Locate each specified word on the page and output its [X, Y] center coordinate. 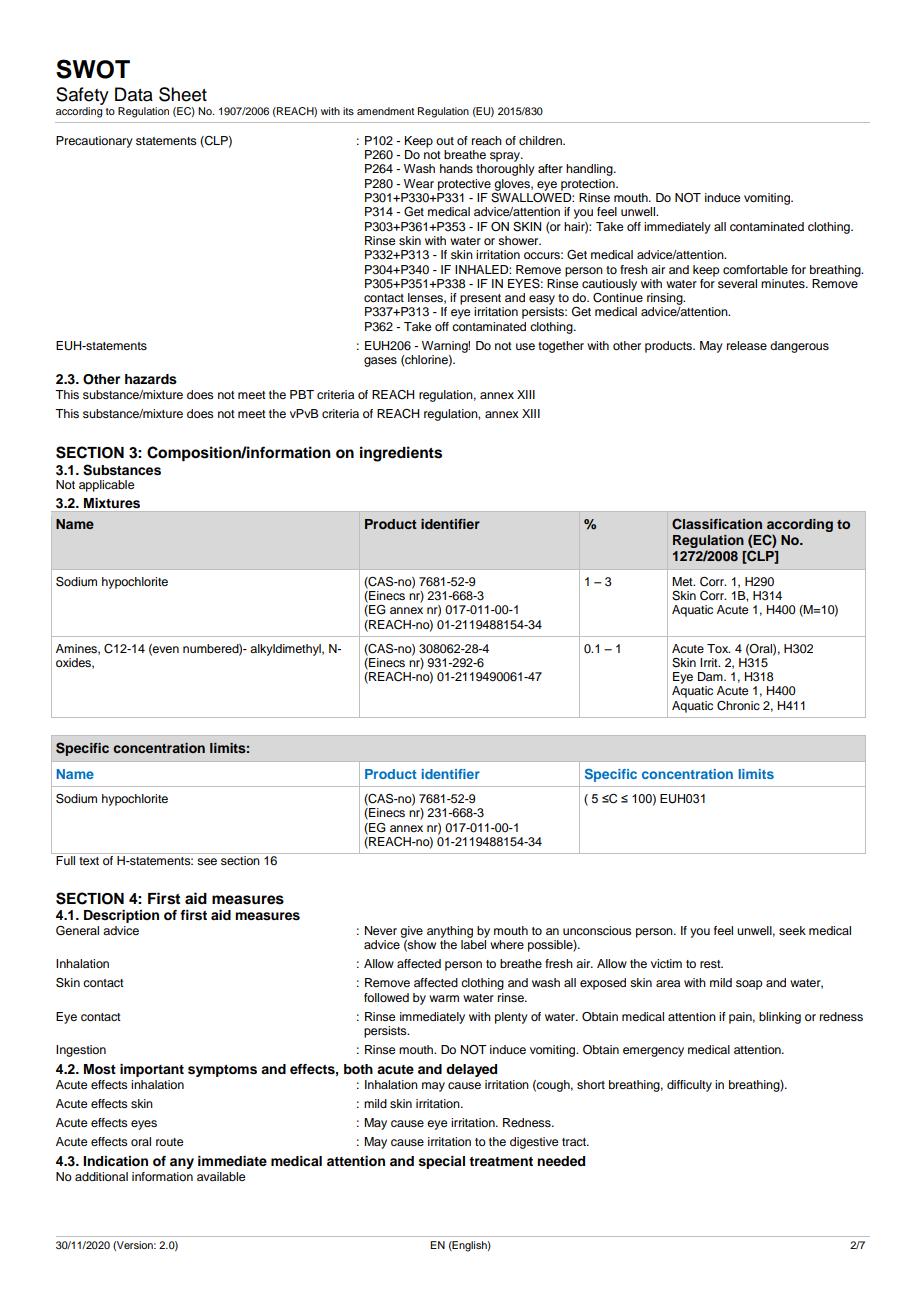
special [442, 1162]
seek [792, 930]
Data [134, 94]
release [747, 345]
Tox [718, 648]
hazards [151, 379]
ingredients [401, 454]
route [169, 1142]
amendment [385, 111]
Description [121, 916]
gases [380, 362]
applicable [106, 486]
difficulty [689, 1086]
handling [590, 170]
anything [450, 932]
